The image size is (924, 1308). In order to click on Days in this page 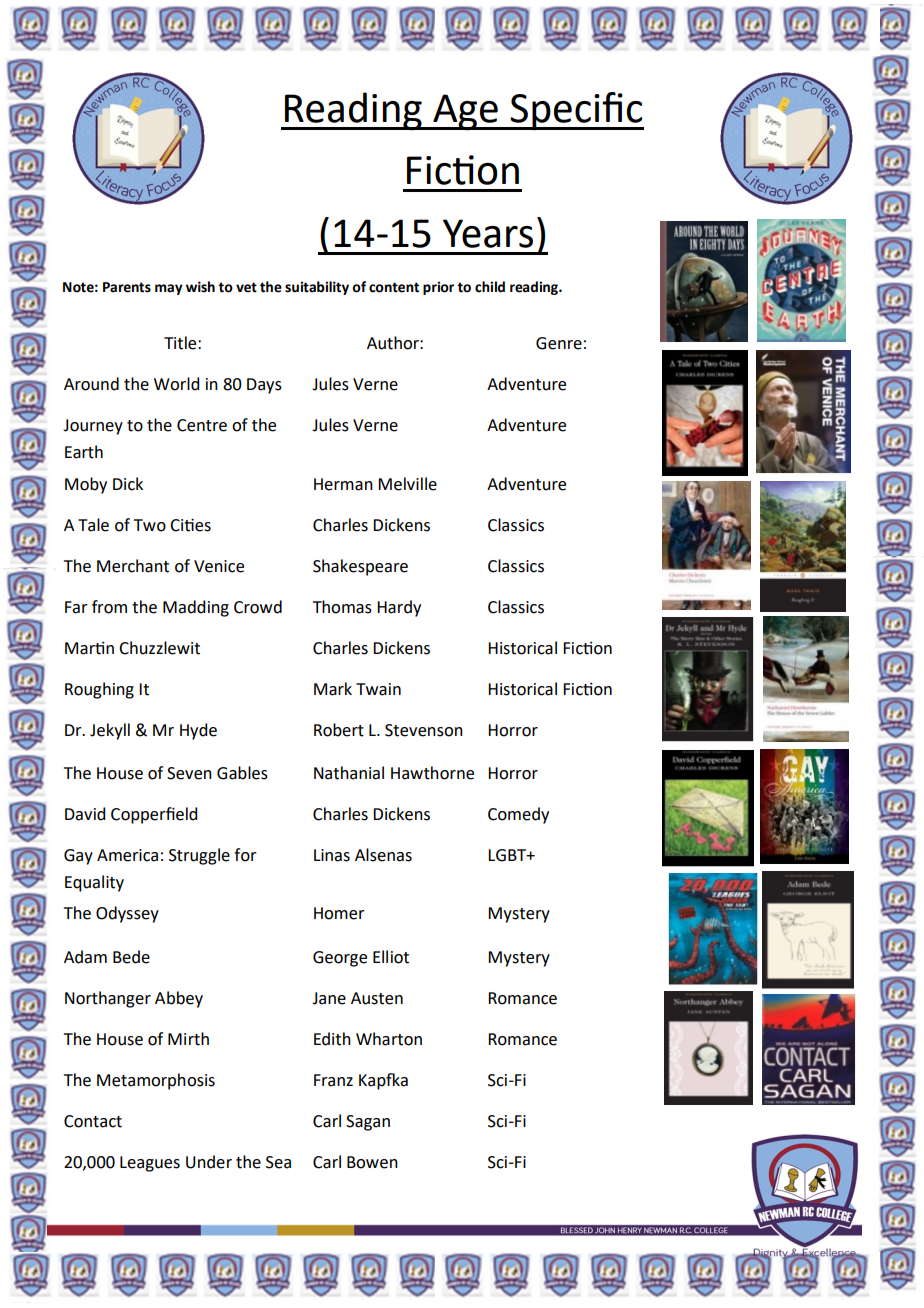, I will do `click(264, 386)`.
